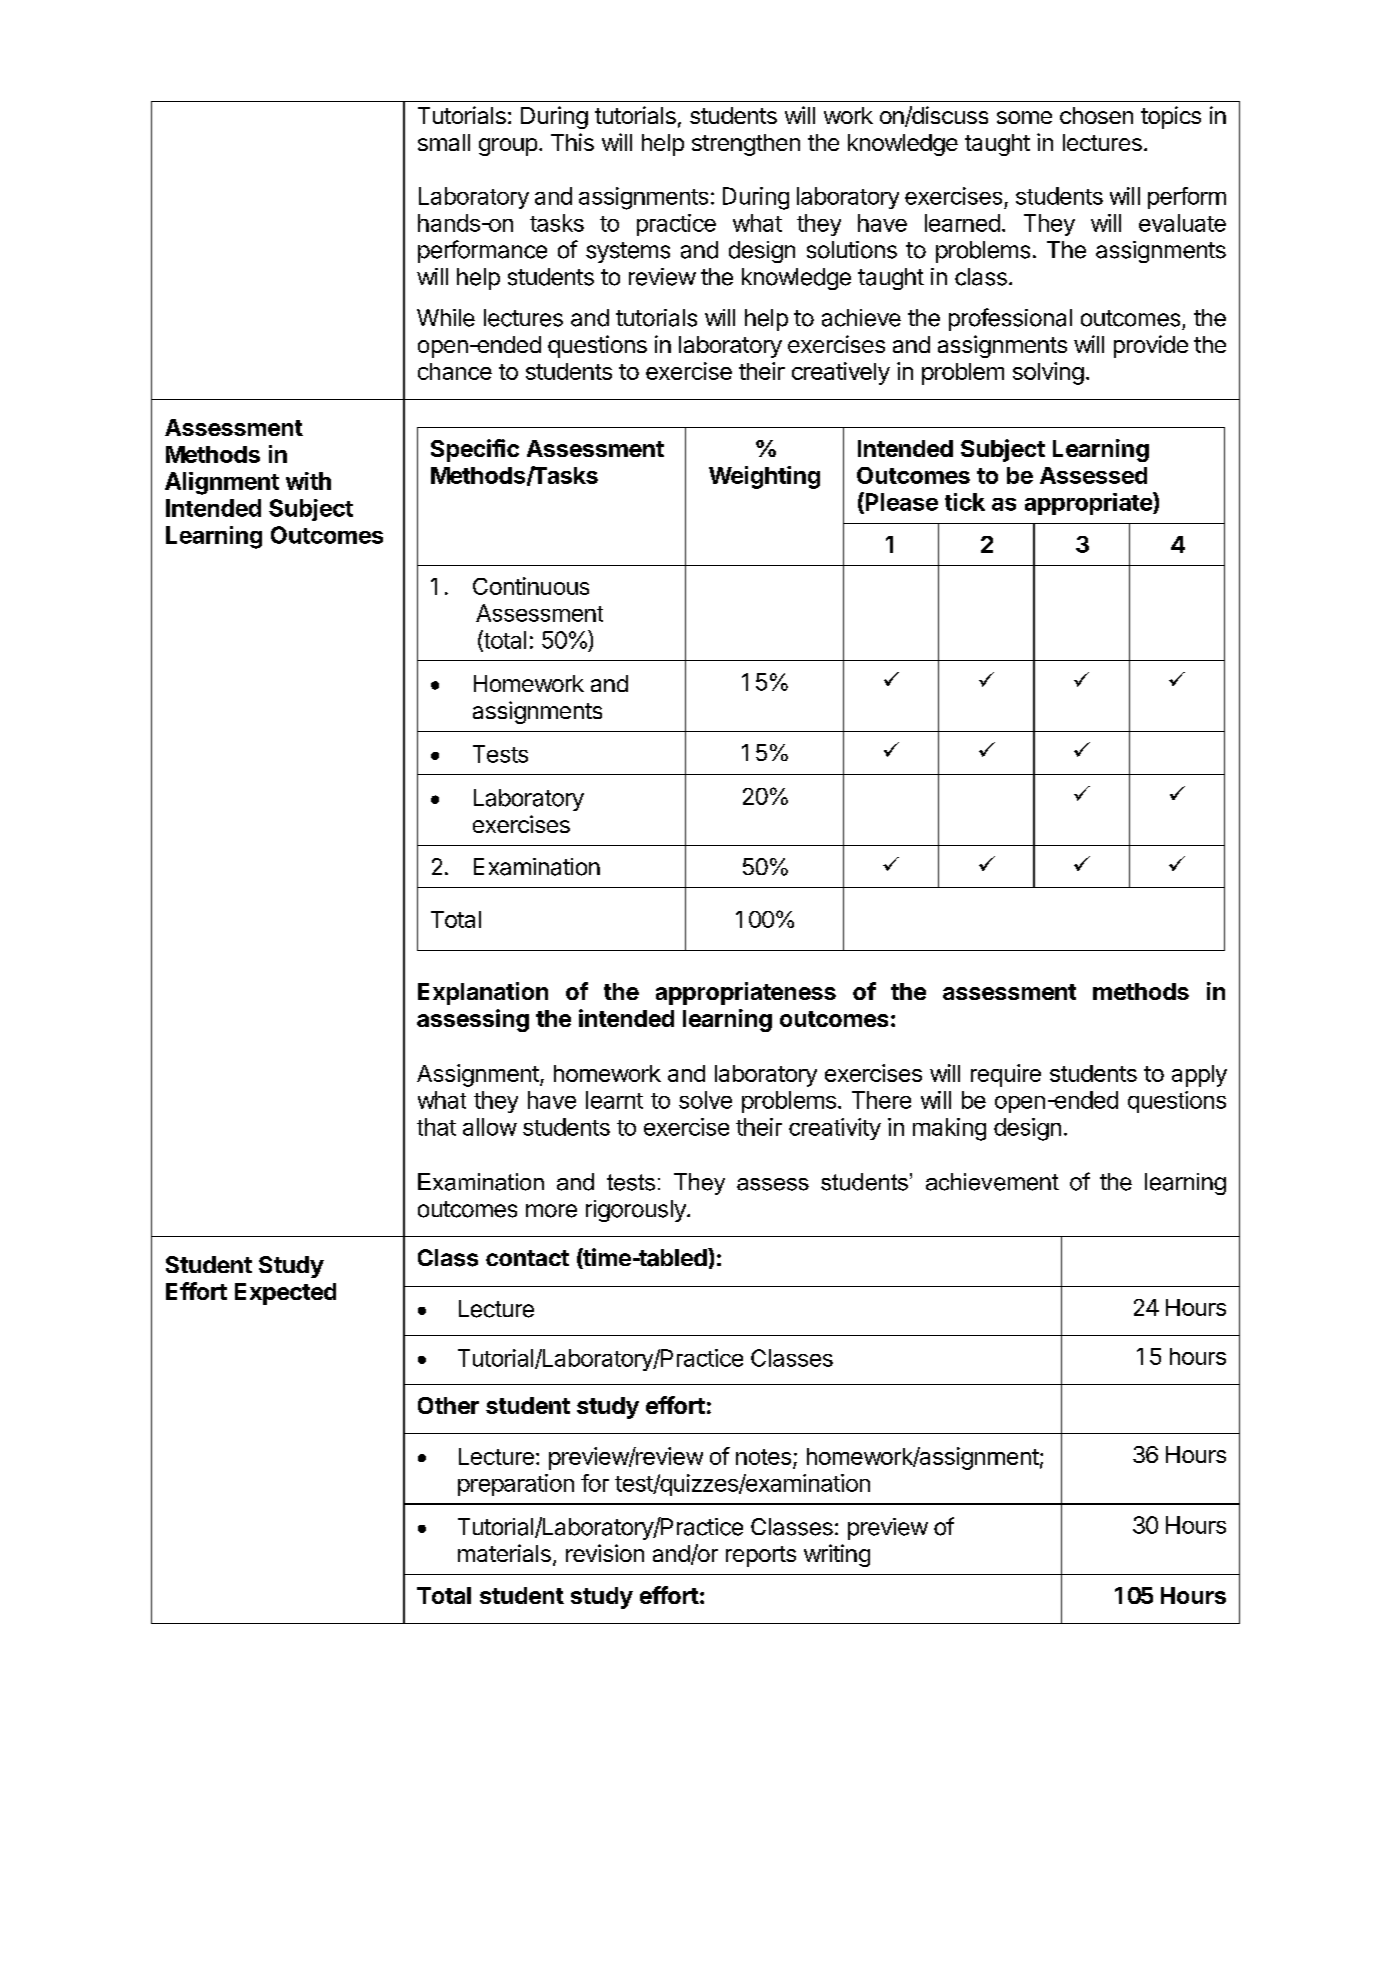 This document has width=1391, height=1966. I want to click on require, so click(1006, 1075).
